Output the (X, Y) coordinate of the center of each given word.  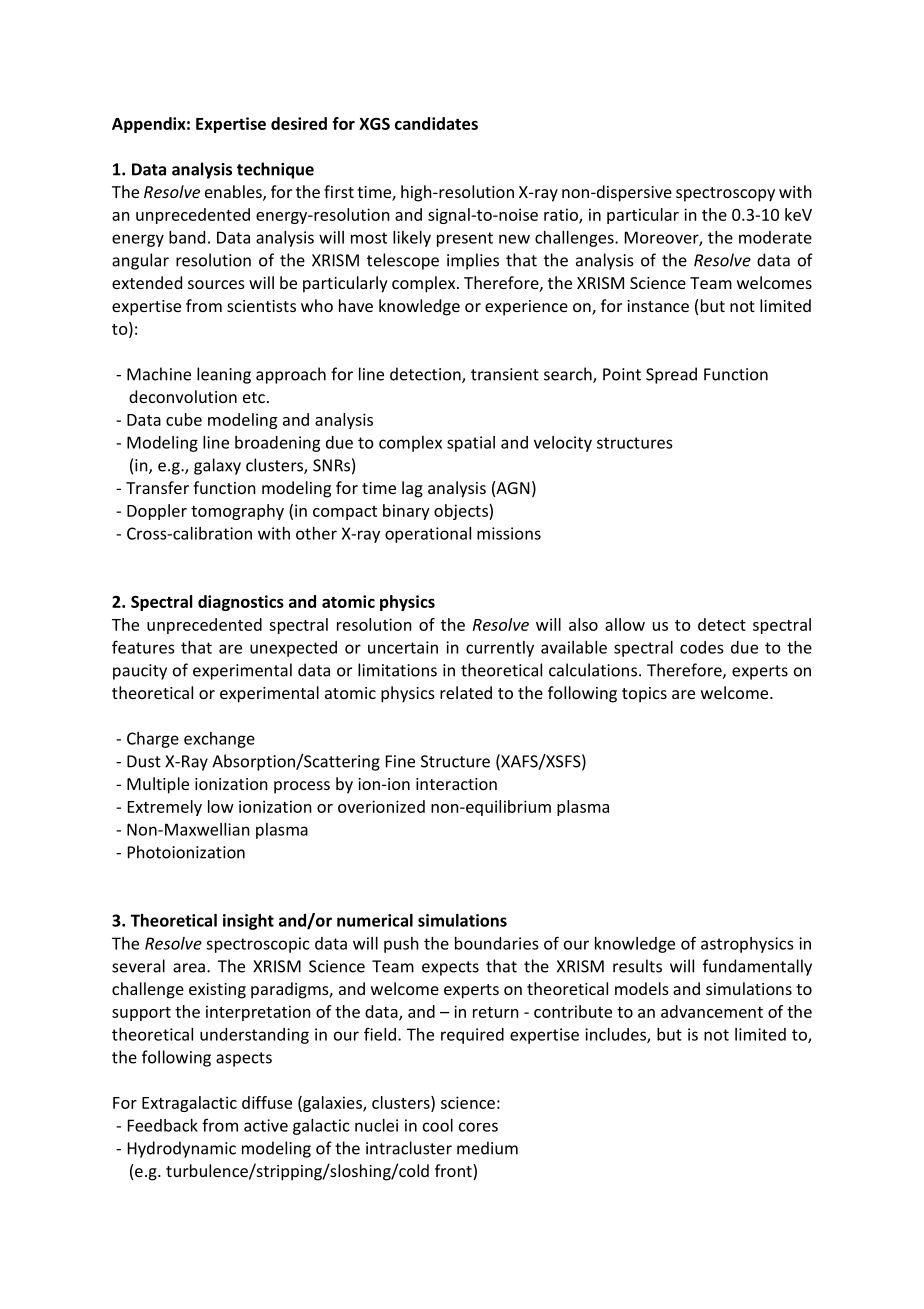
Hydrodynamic (182, 1149)
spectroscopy (725, 194)
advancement (712, 1011)
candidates (436, 123)
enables (234, 193)
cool (438, 1125)
